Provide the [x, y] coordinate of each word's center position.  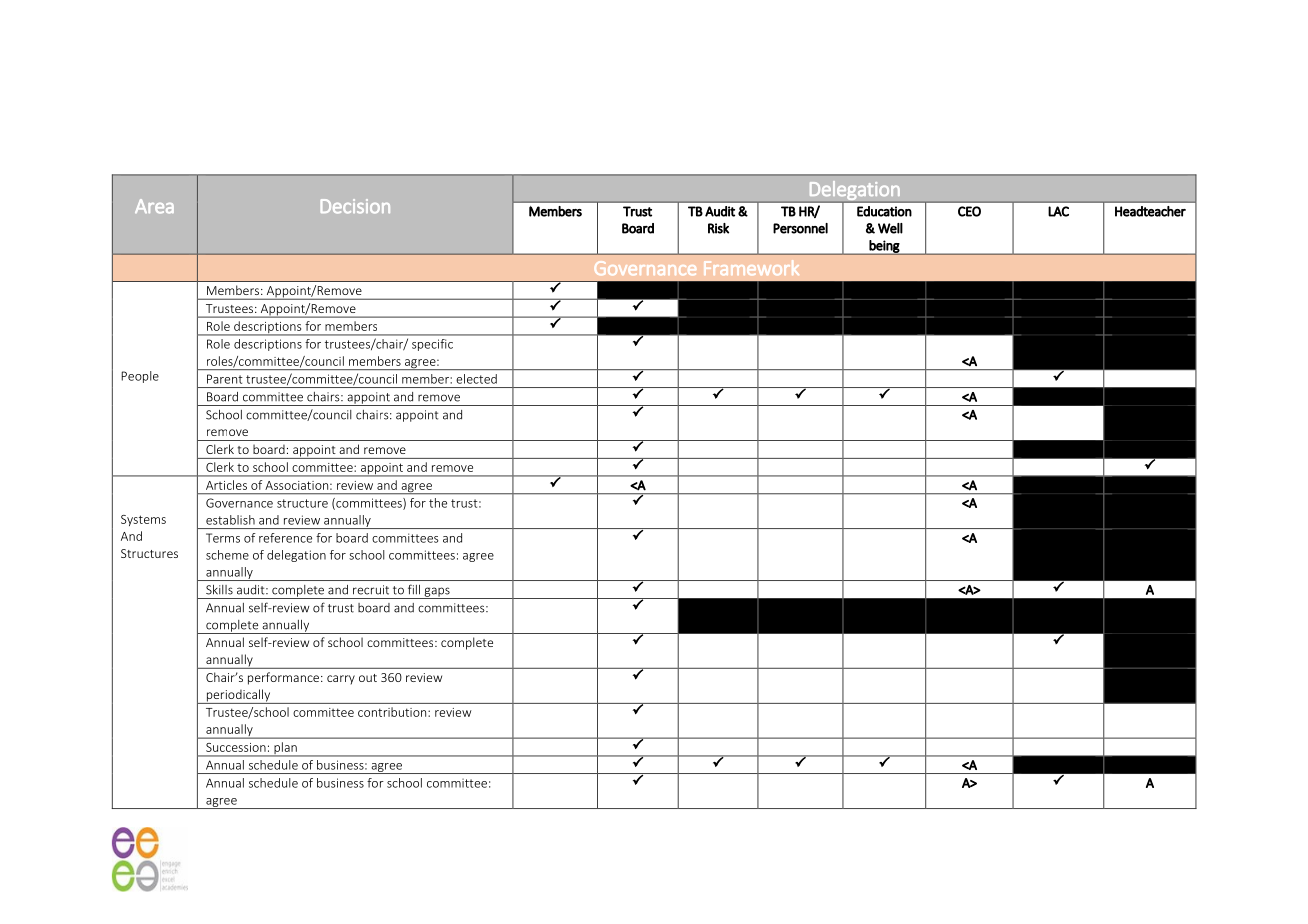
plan [285, 749]
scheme [227, 555]
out [368, 678]
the [438, 503]
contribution [393, 712]
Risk [718, 228]
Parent [224, 379]
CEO [969, 211]
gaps [437, 593]
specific [432, 345]
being [885, 247]
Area [154, 206]
